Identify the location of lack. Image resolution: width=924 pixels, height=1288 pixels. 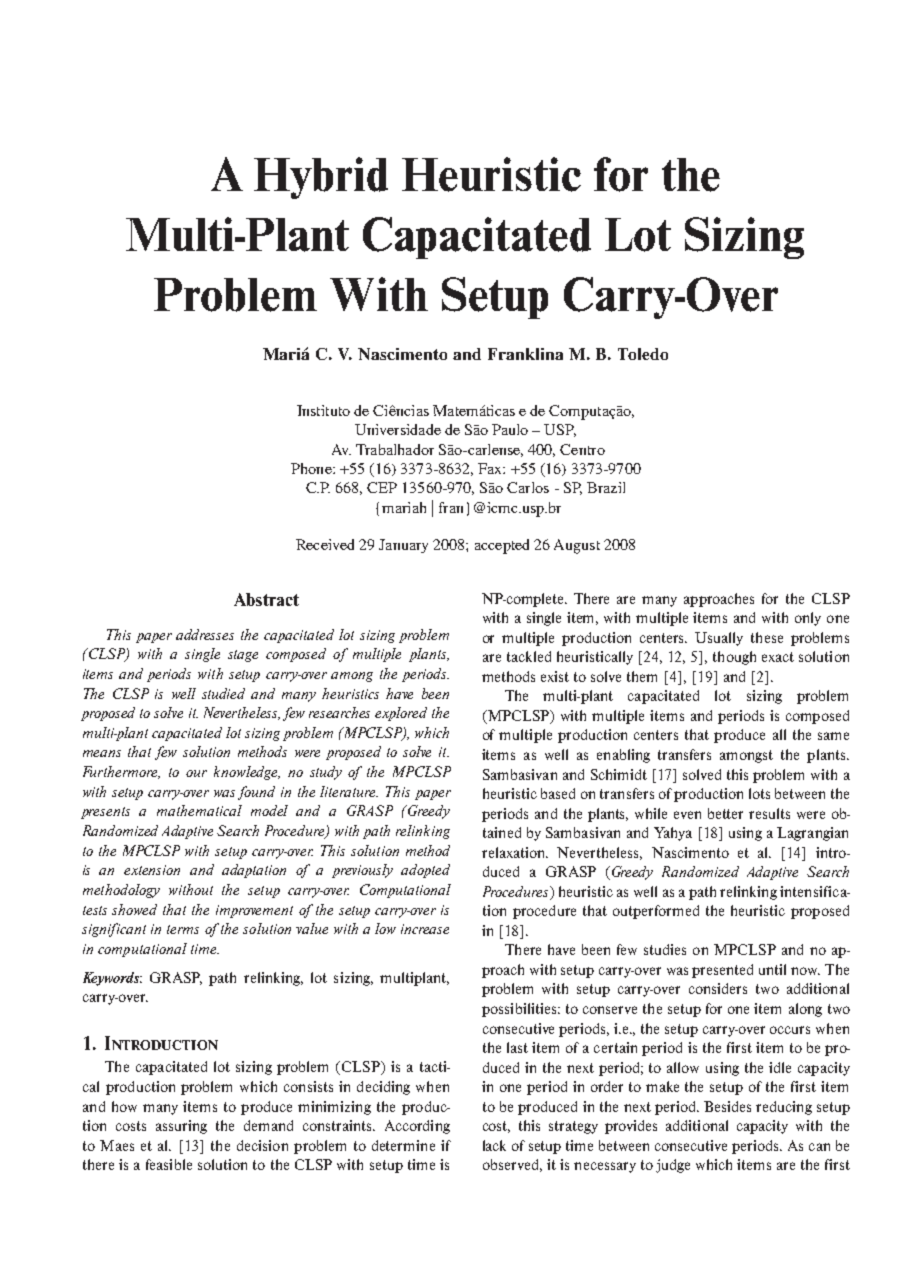
(494, 1145).
